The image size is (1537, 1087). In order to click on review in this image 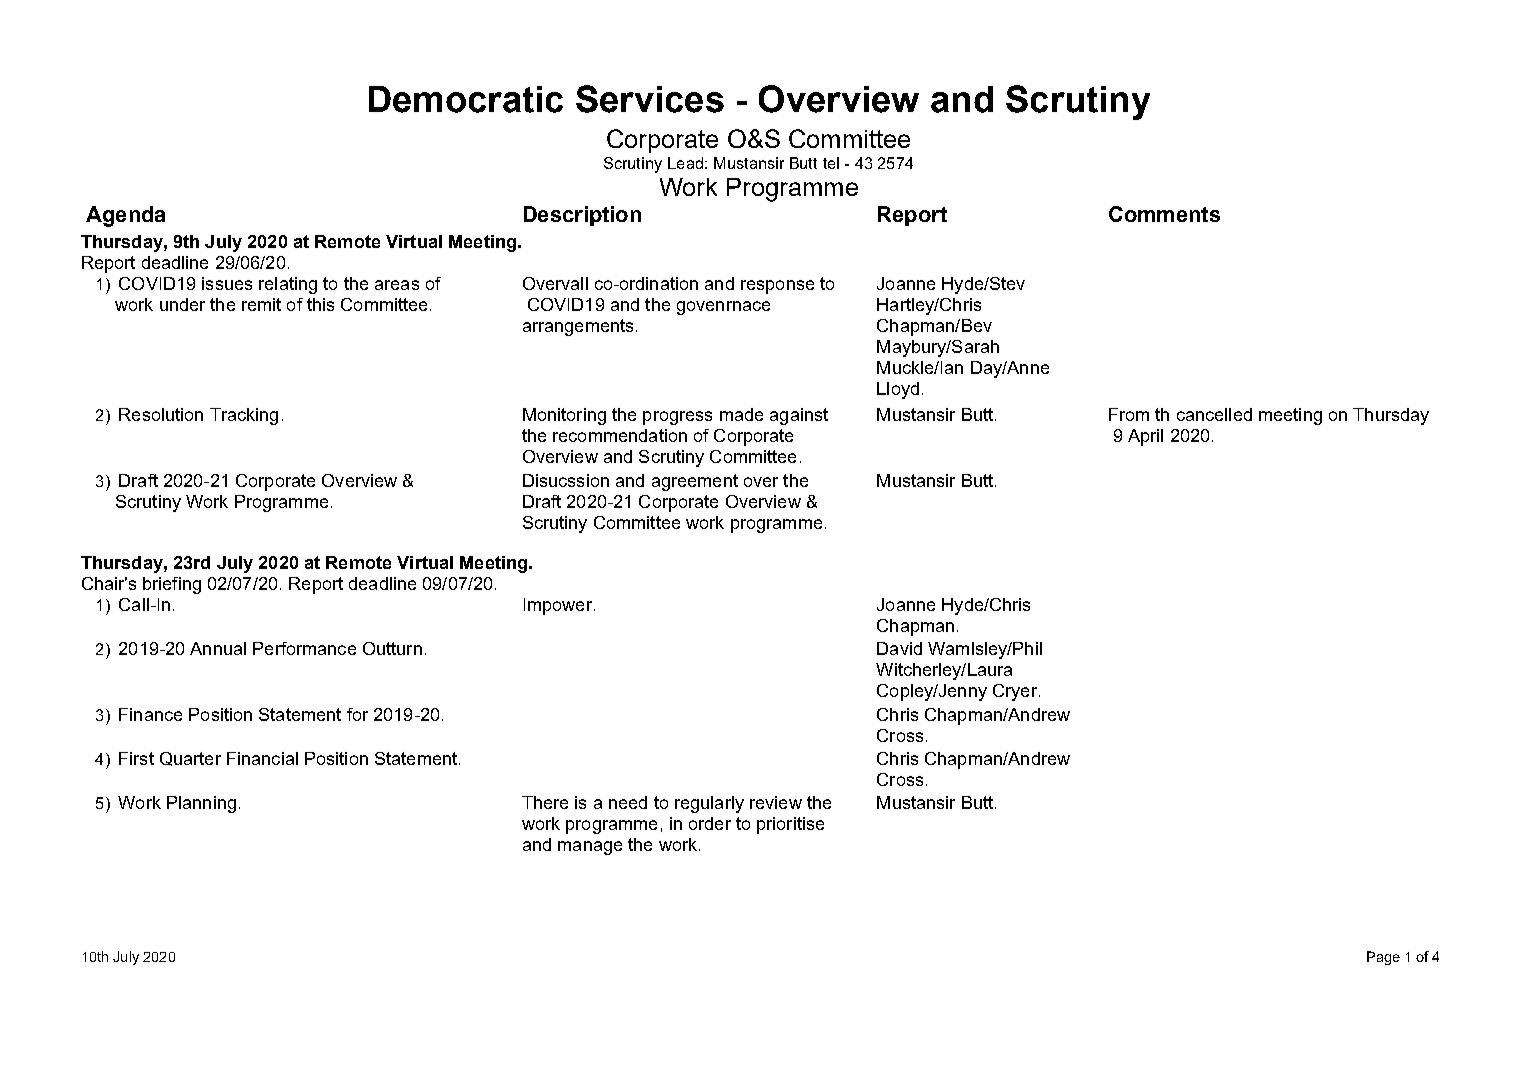, I will do `click(776, 802)`.
